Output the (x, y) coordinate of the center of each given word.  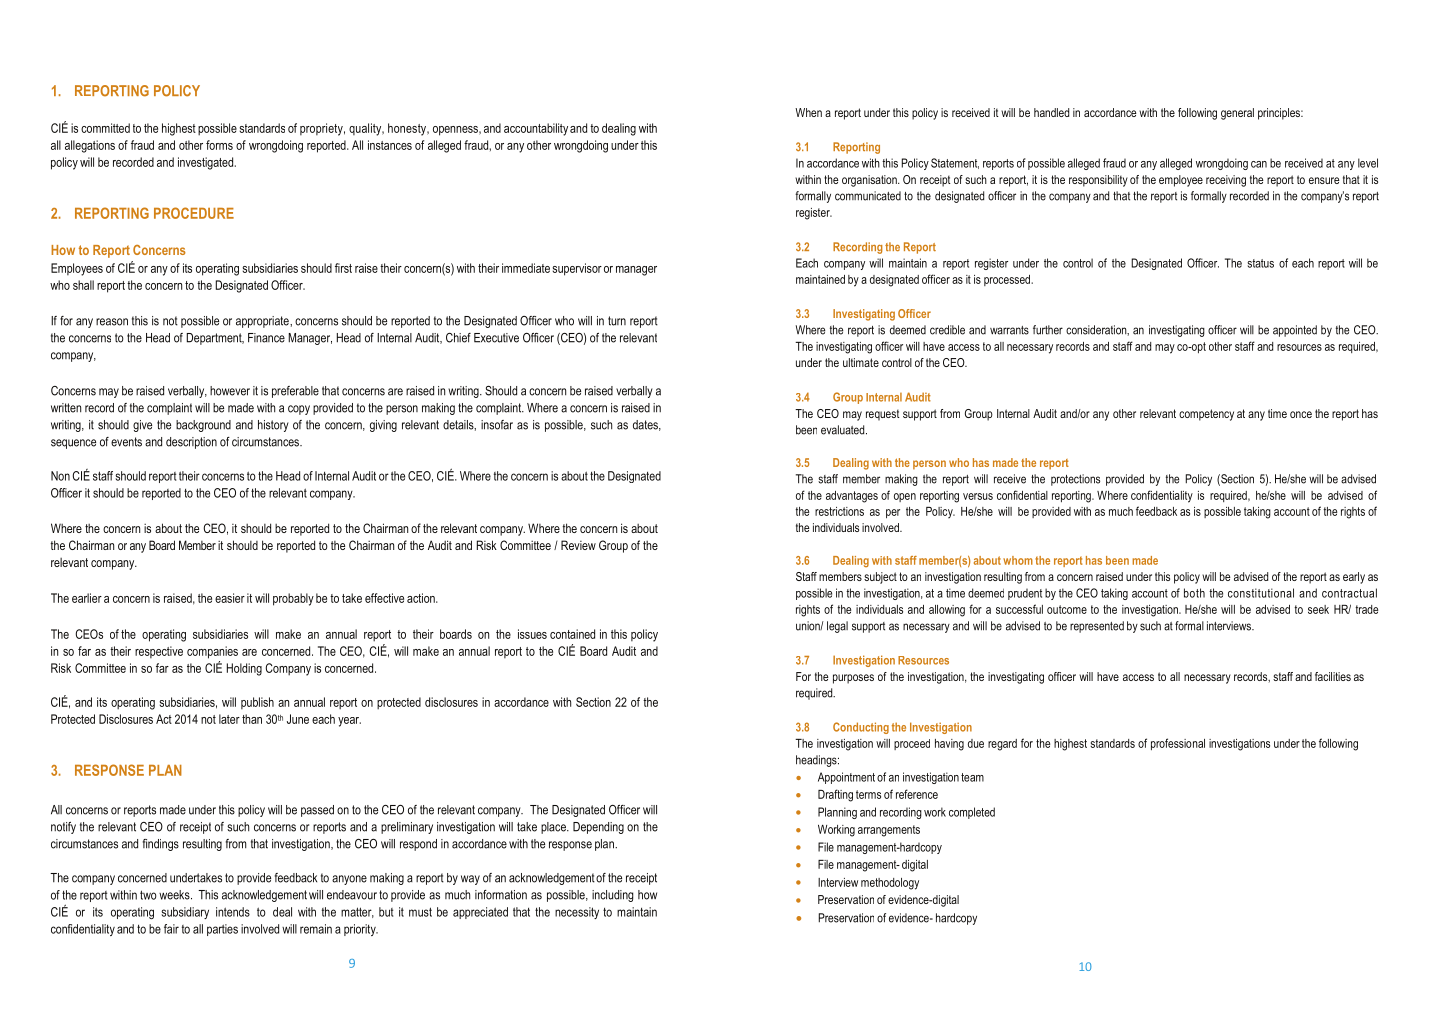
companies (212, 652)
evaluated (844, 430)
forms (219, 145)
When (808, 112)
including (613, 896)
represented (1097, 627)
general (1237, 114)
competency (1206, 415)
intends (233, 912)
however (230, 391)
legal (837, 627)
